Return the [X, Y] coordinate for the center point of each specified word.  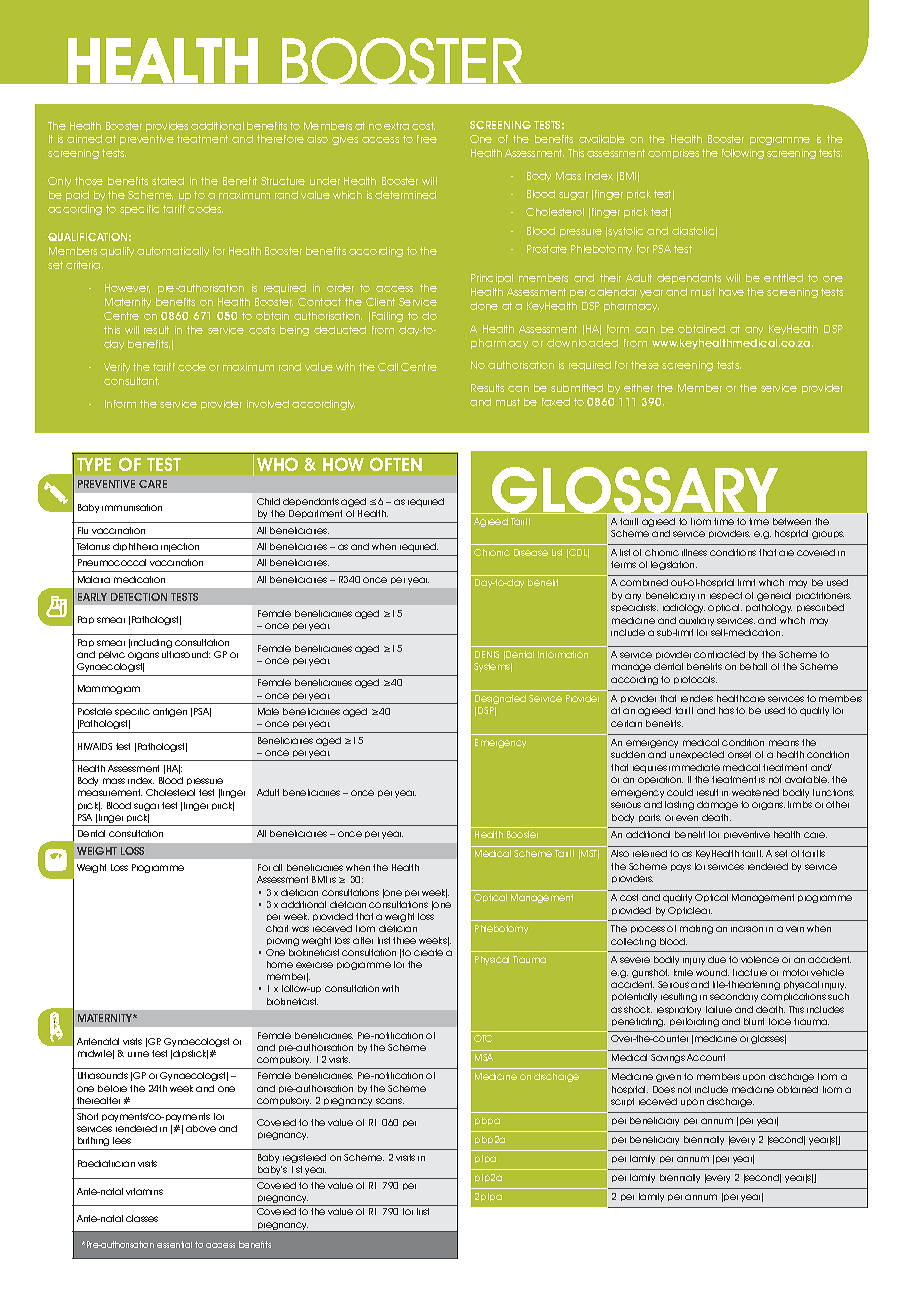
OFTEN [396, 464]
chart [277, 928]
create [428, 952]
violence [760, 959]
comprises [673, 154]
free [427, 139]
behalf [753, 666]
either [638, 388]
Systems [493, 667]
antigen [170, 712]
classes [142, 1218]
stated [168, 181]
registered [304, 1158]
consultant [131, 381]
